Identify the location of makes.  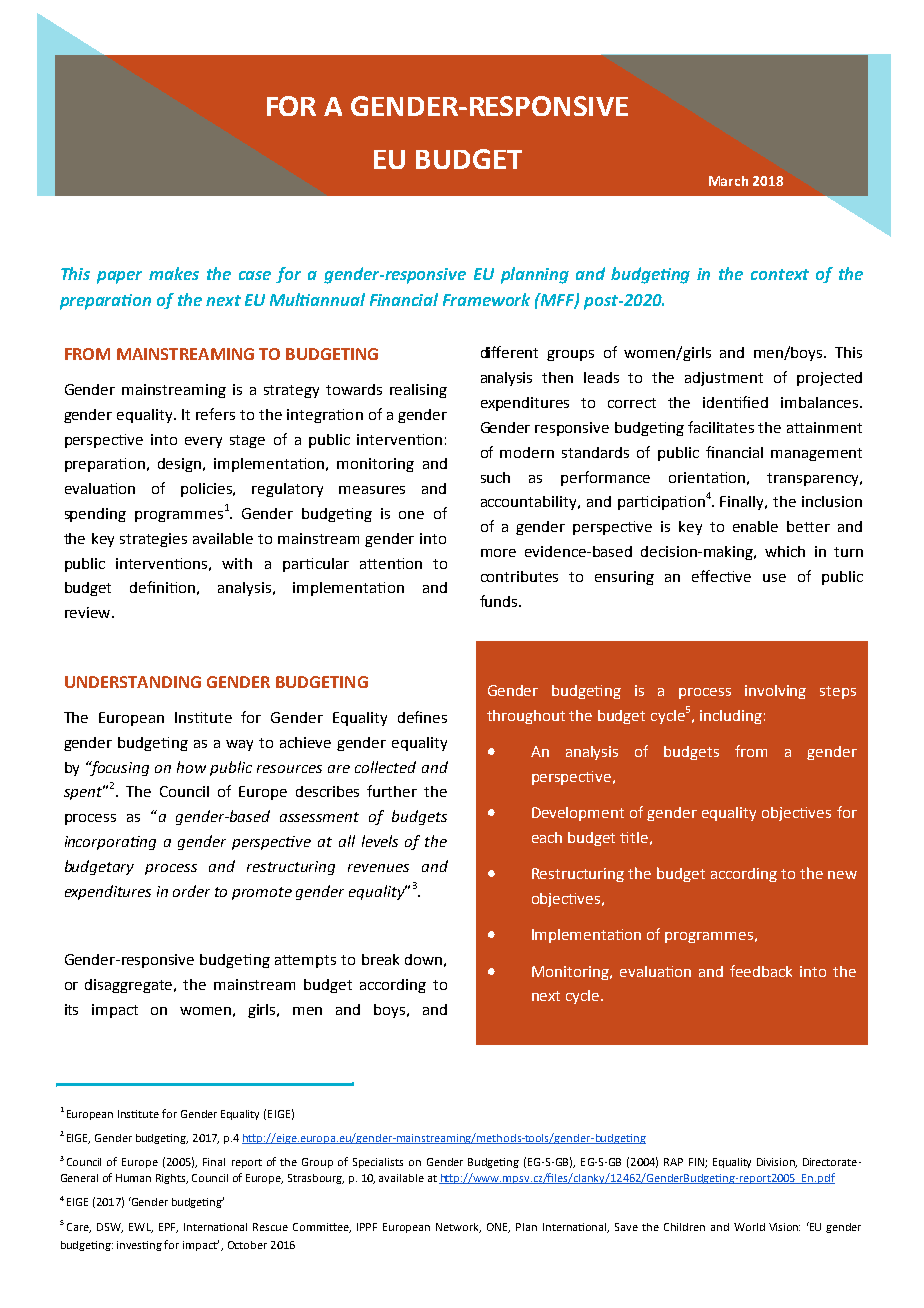
(174, 273).
